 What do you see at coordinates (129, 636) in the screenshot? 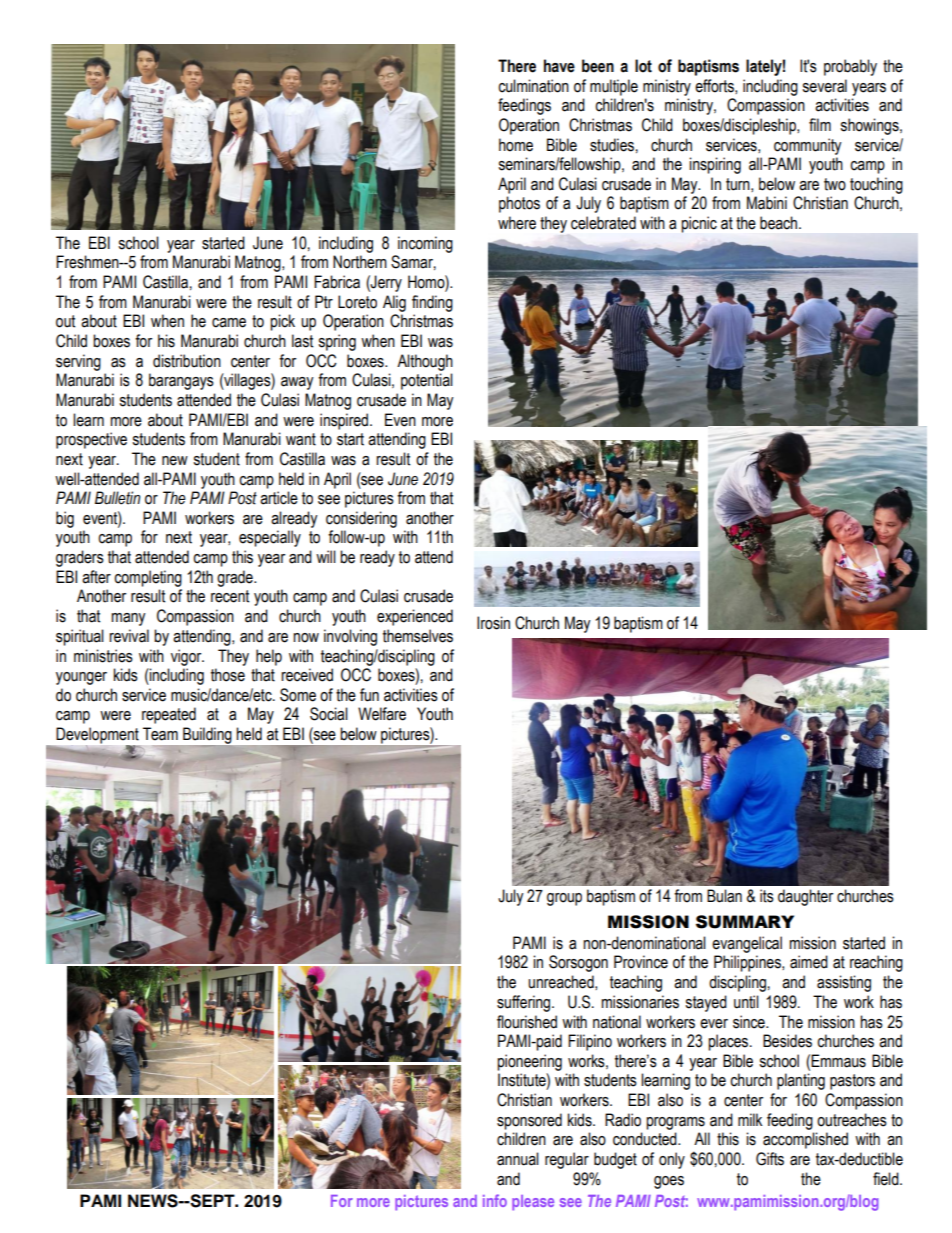
I see `revival` at bounding box center [129, 636].
